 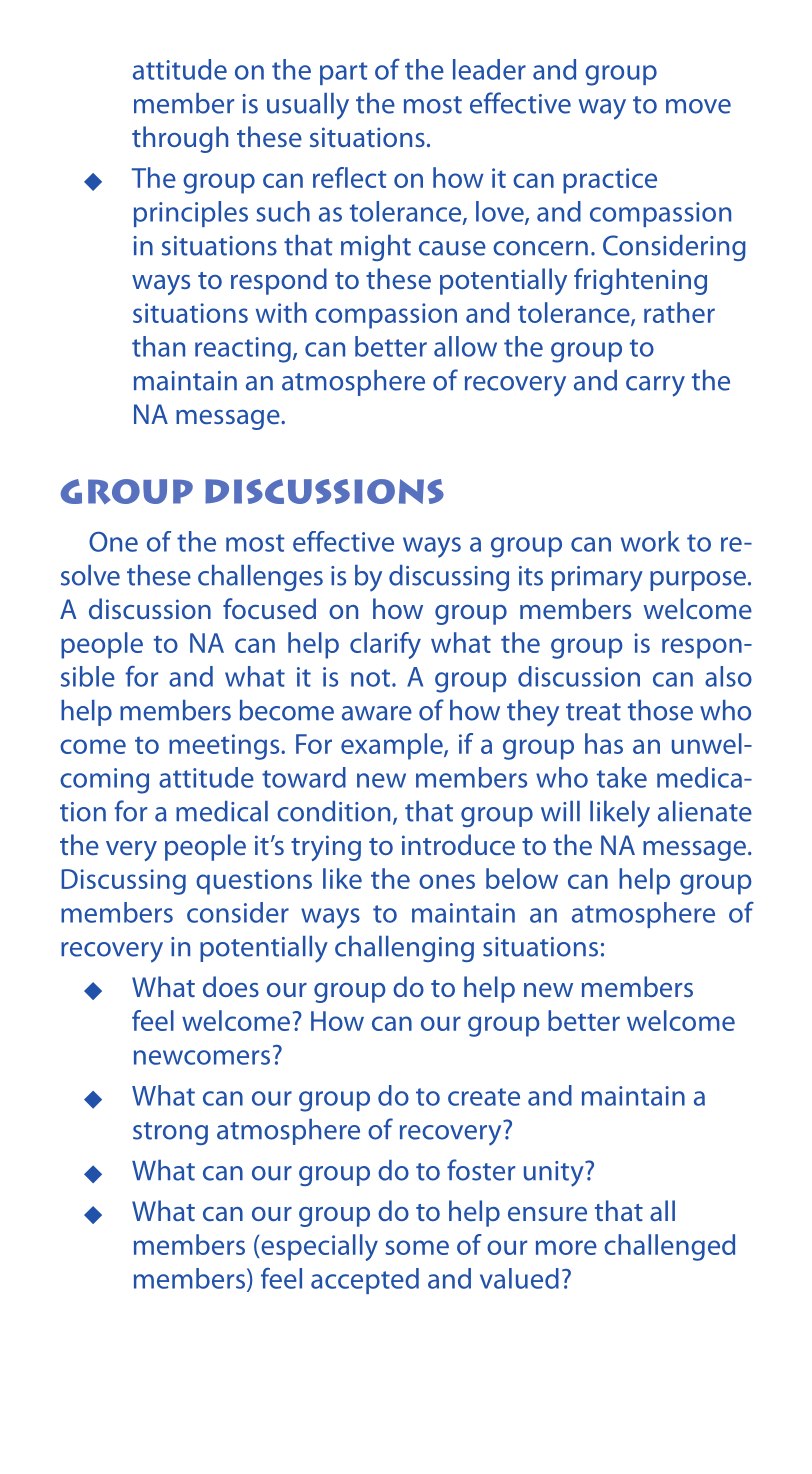 What do you see at coordinates (385, 645) in the document?
I see `clarify` at bounding box center [385, 645].
